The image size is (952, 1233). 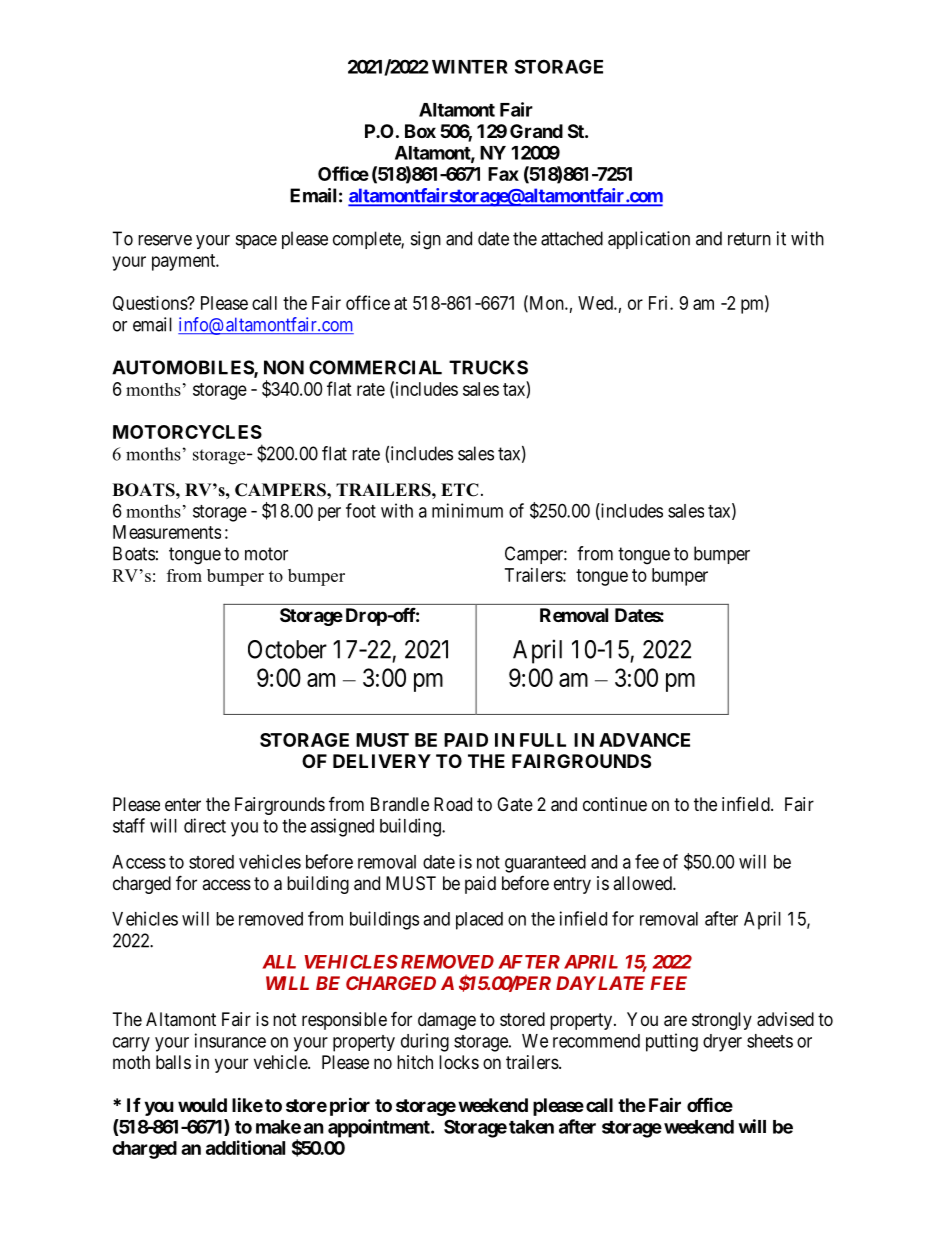 I want to click on enter, so click(x=183, y=804).
